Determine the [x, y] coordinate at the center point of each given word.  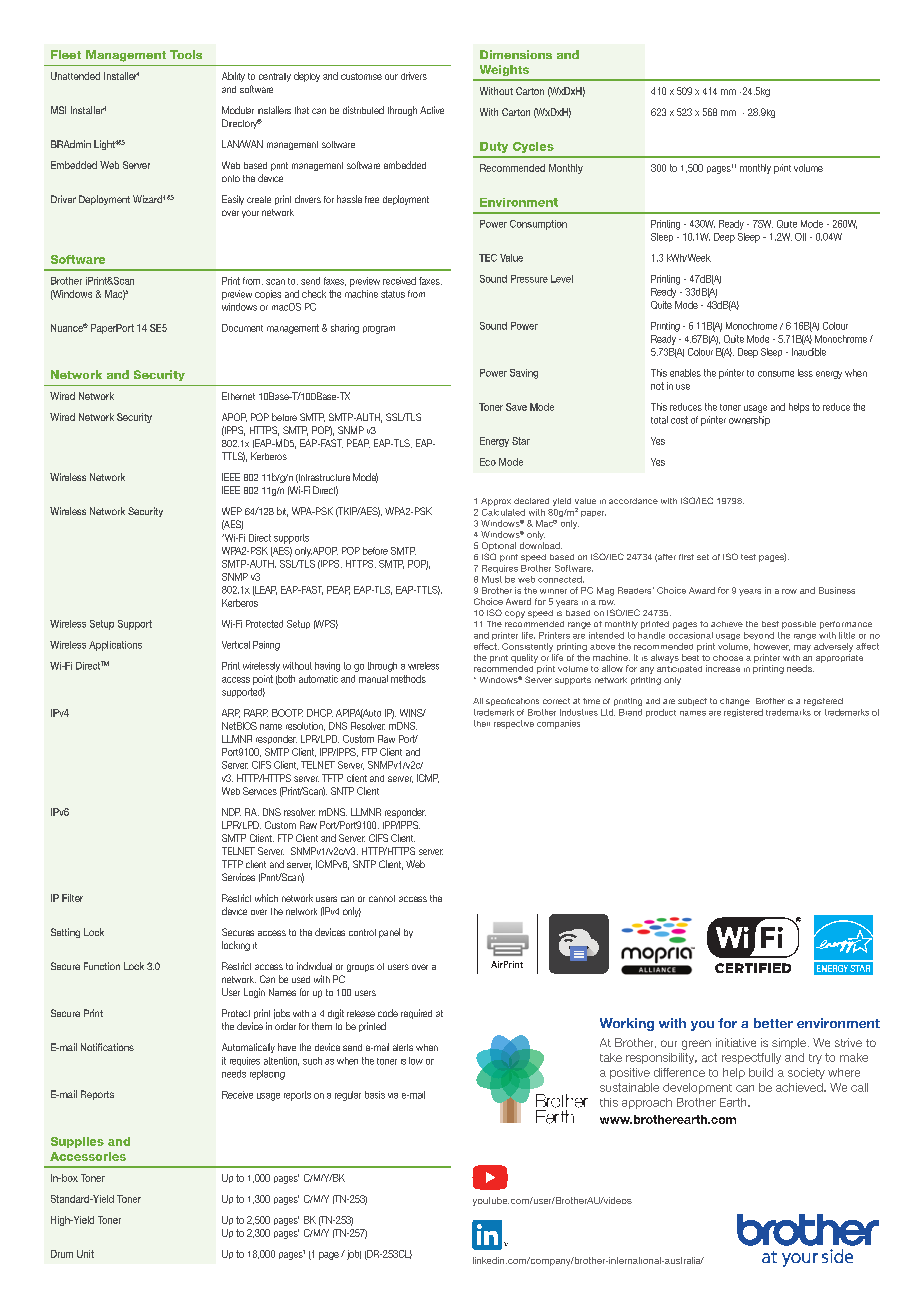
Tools [186, 54]
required [416, 1014]
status [393, 294]
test [748, 557]
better [773, 1023]
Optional [499, 546]
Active [432, 110]
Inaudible [809, 352]
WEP [232, 511]
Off [800, 237]
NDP [231, 812]
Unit [85, 1254]
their [482, 723]
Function [102, 966]
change [735, 702]
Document [242, 328]
